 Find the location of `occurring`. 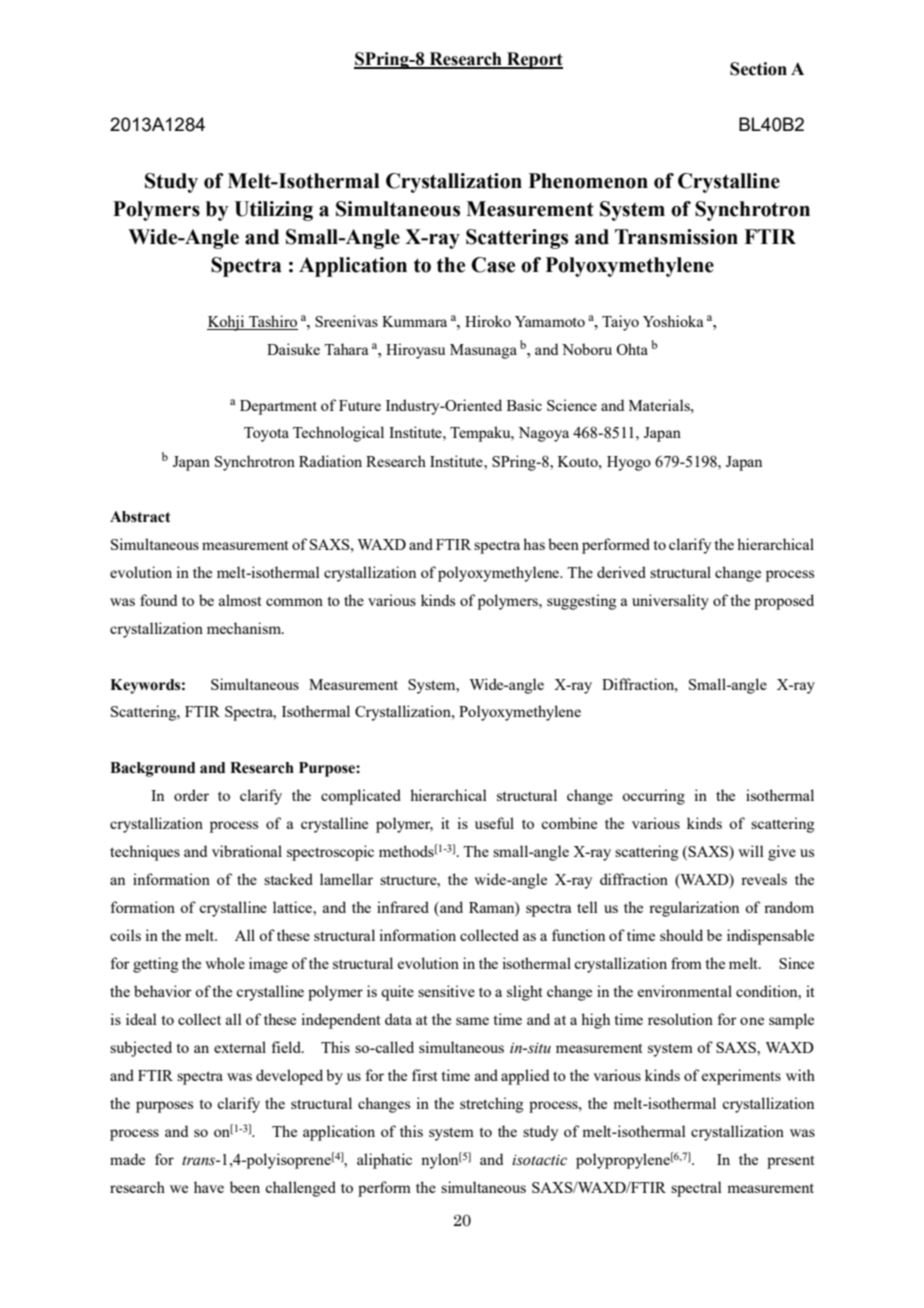

occurring is located at coordinates (653, 797).
